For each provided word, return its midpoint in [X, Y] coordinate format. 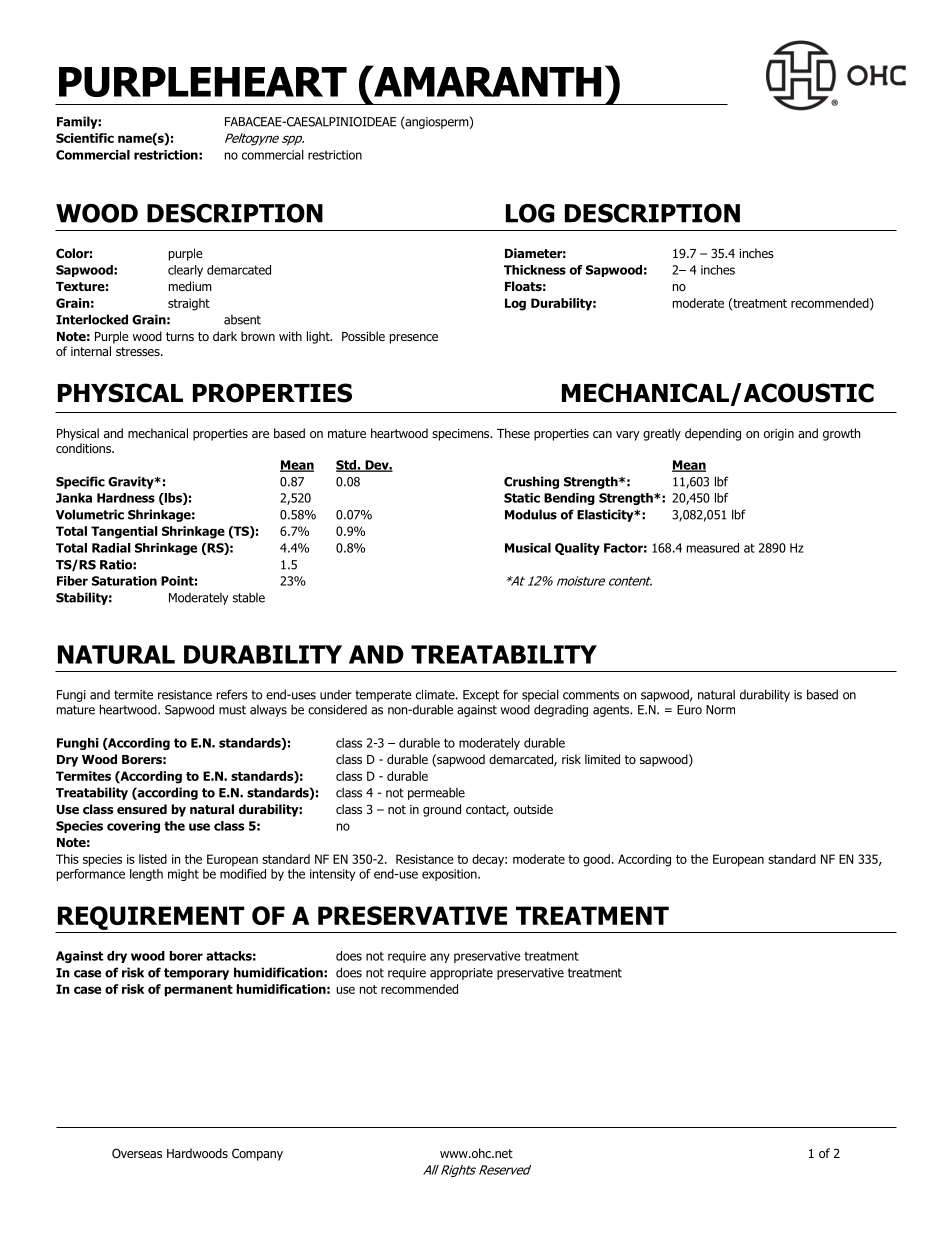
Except [481, 696]
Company [257, 1154]
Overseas [137, 1153]
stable [249, 597]
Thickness [535, 270]
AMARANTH [486, 81]
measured [713, 548]
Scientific [85, 138]
